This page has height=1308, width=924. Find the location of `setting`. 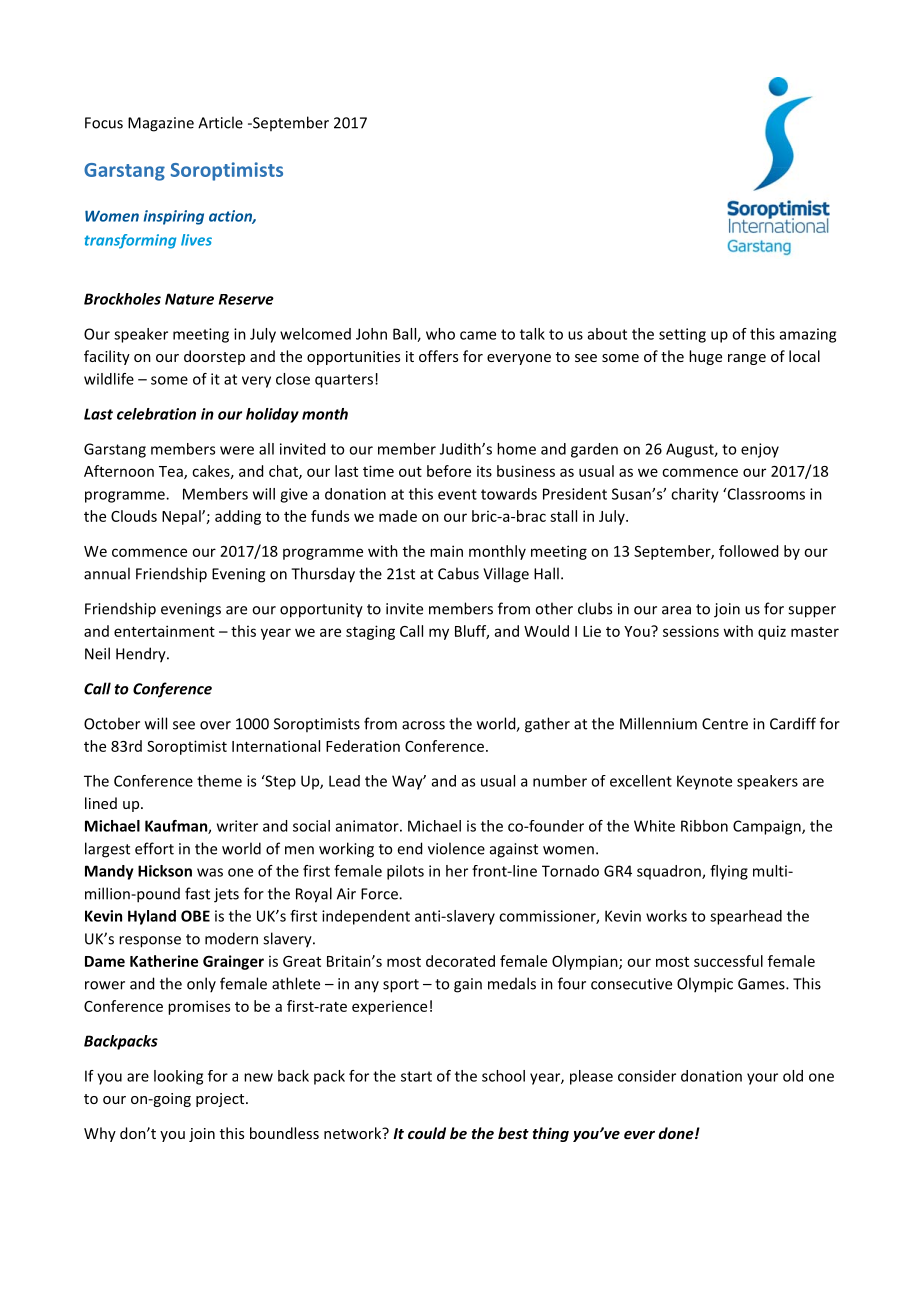

setting is located at coordinates (682, 335).
